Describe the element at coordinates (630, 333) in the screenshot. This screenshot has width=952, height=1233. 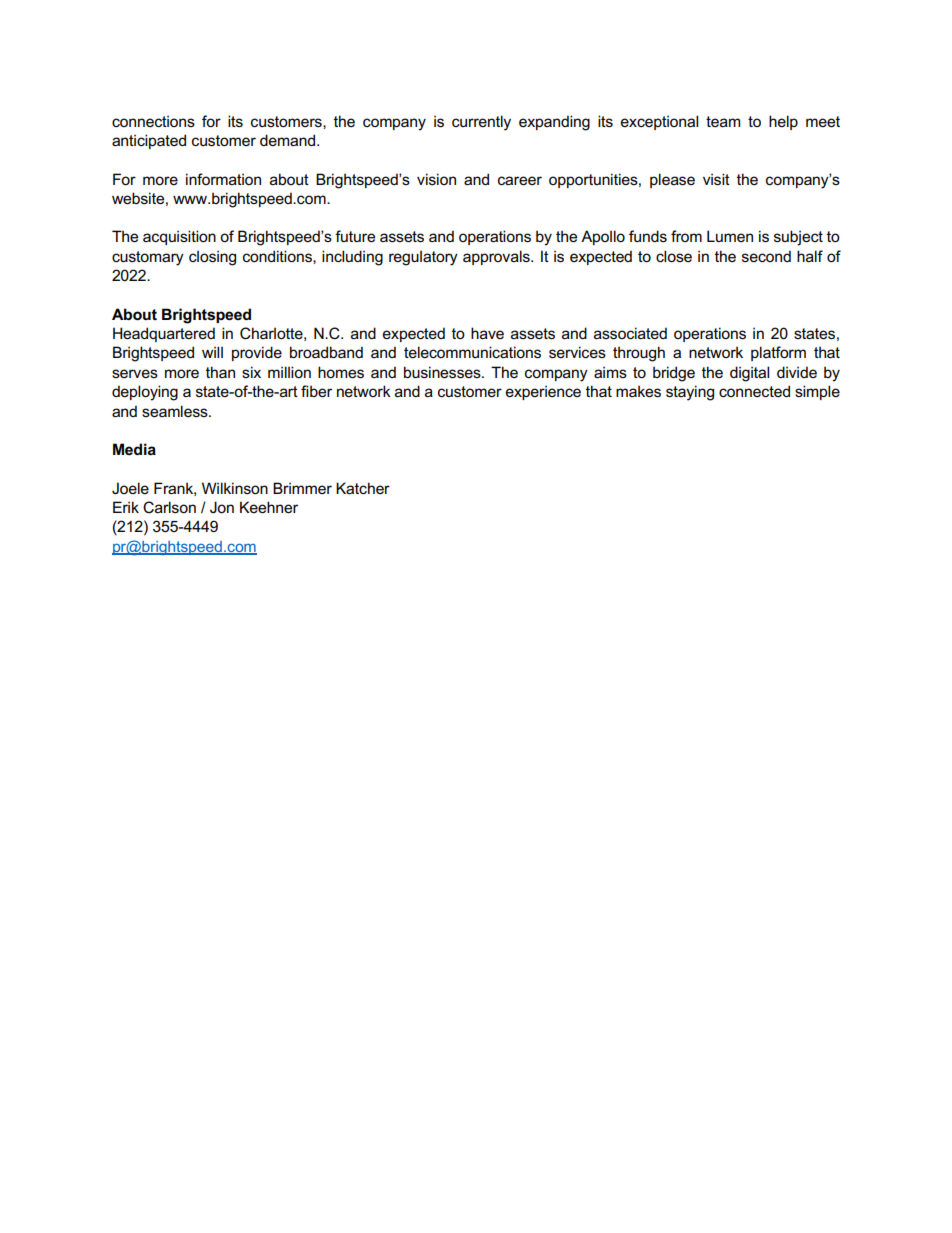
I see `associated` at that location.
